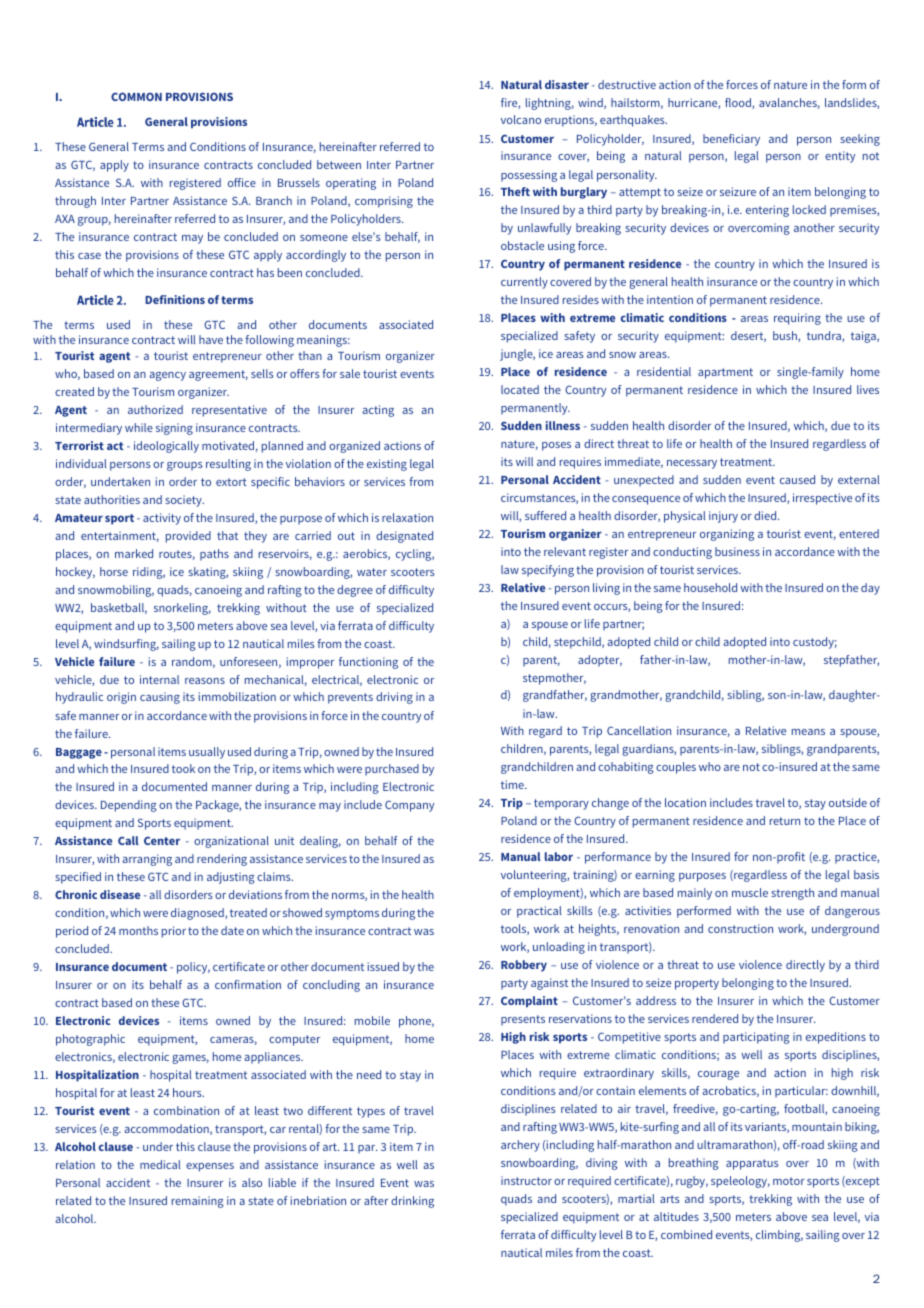 This page has height=1308, width=924. What do you see at coordinates (739, 103) in the page?
I see `flood` at bounding box center [739, 103].
